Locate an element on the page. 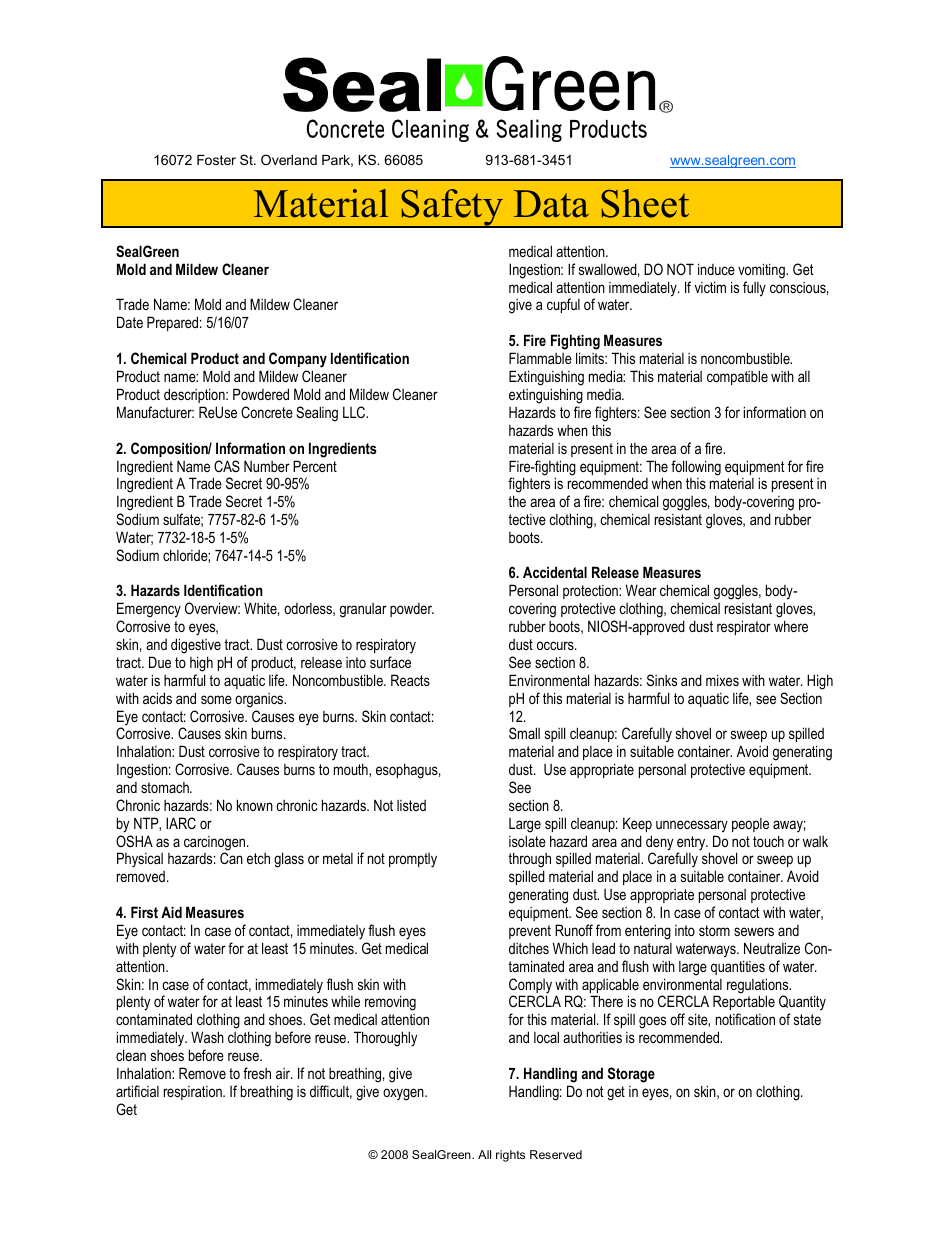  Data is located at coordinates (551, 204).
